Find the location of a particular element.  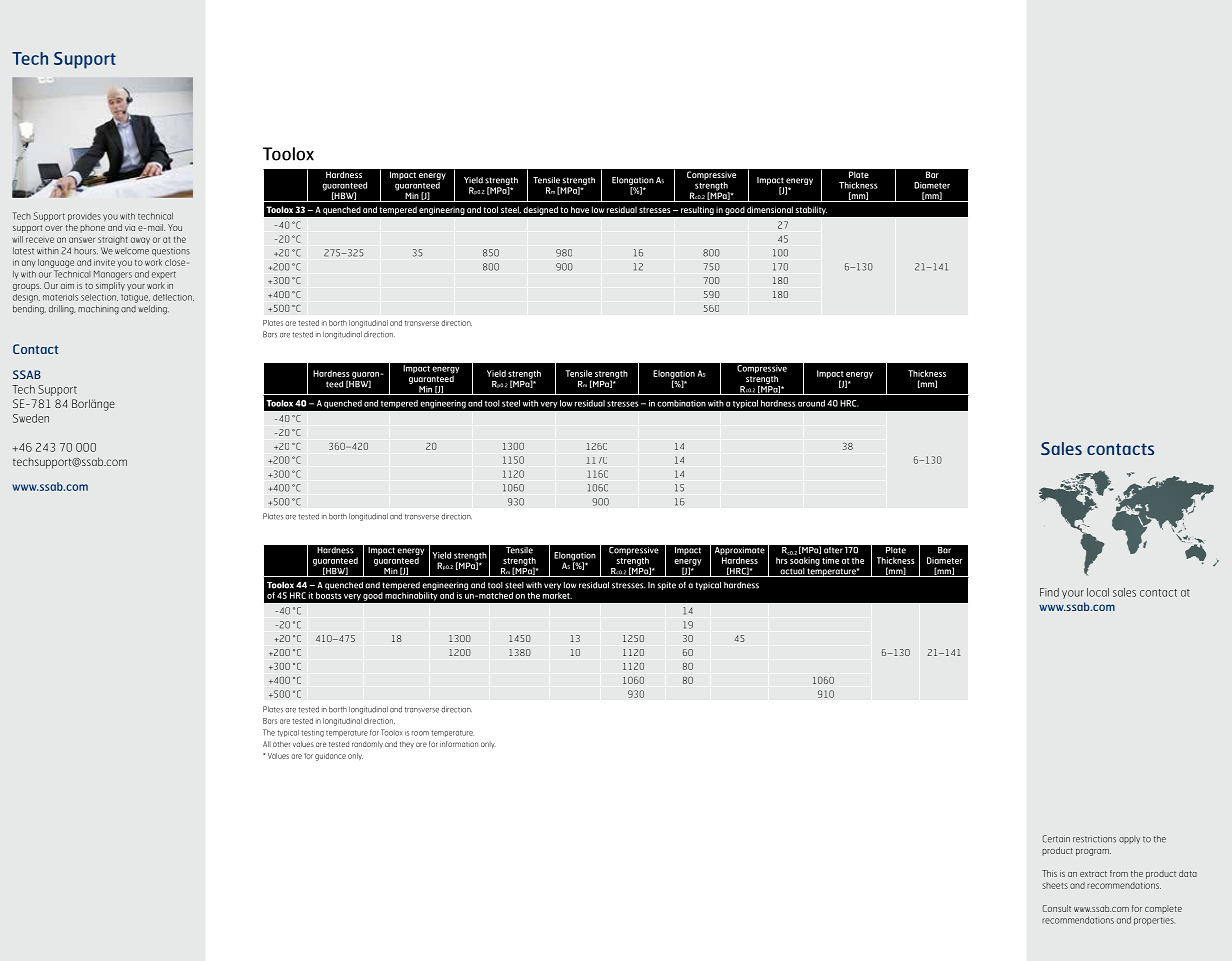

around is located at coordinates (811, 403).
